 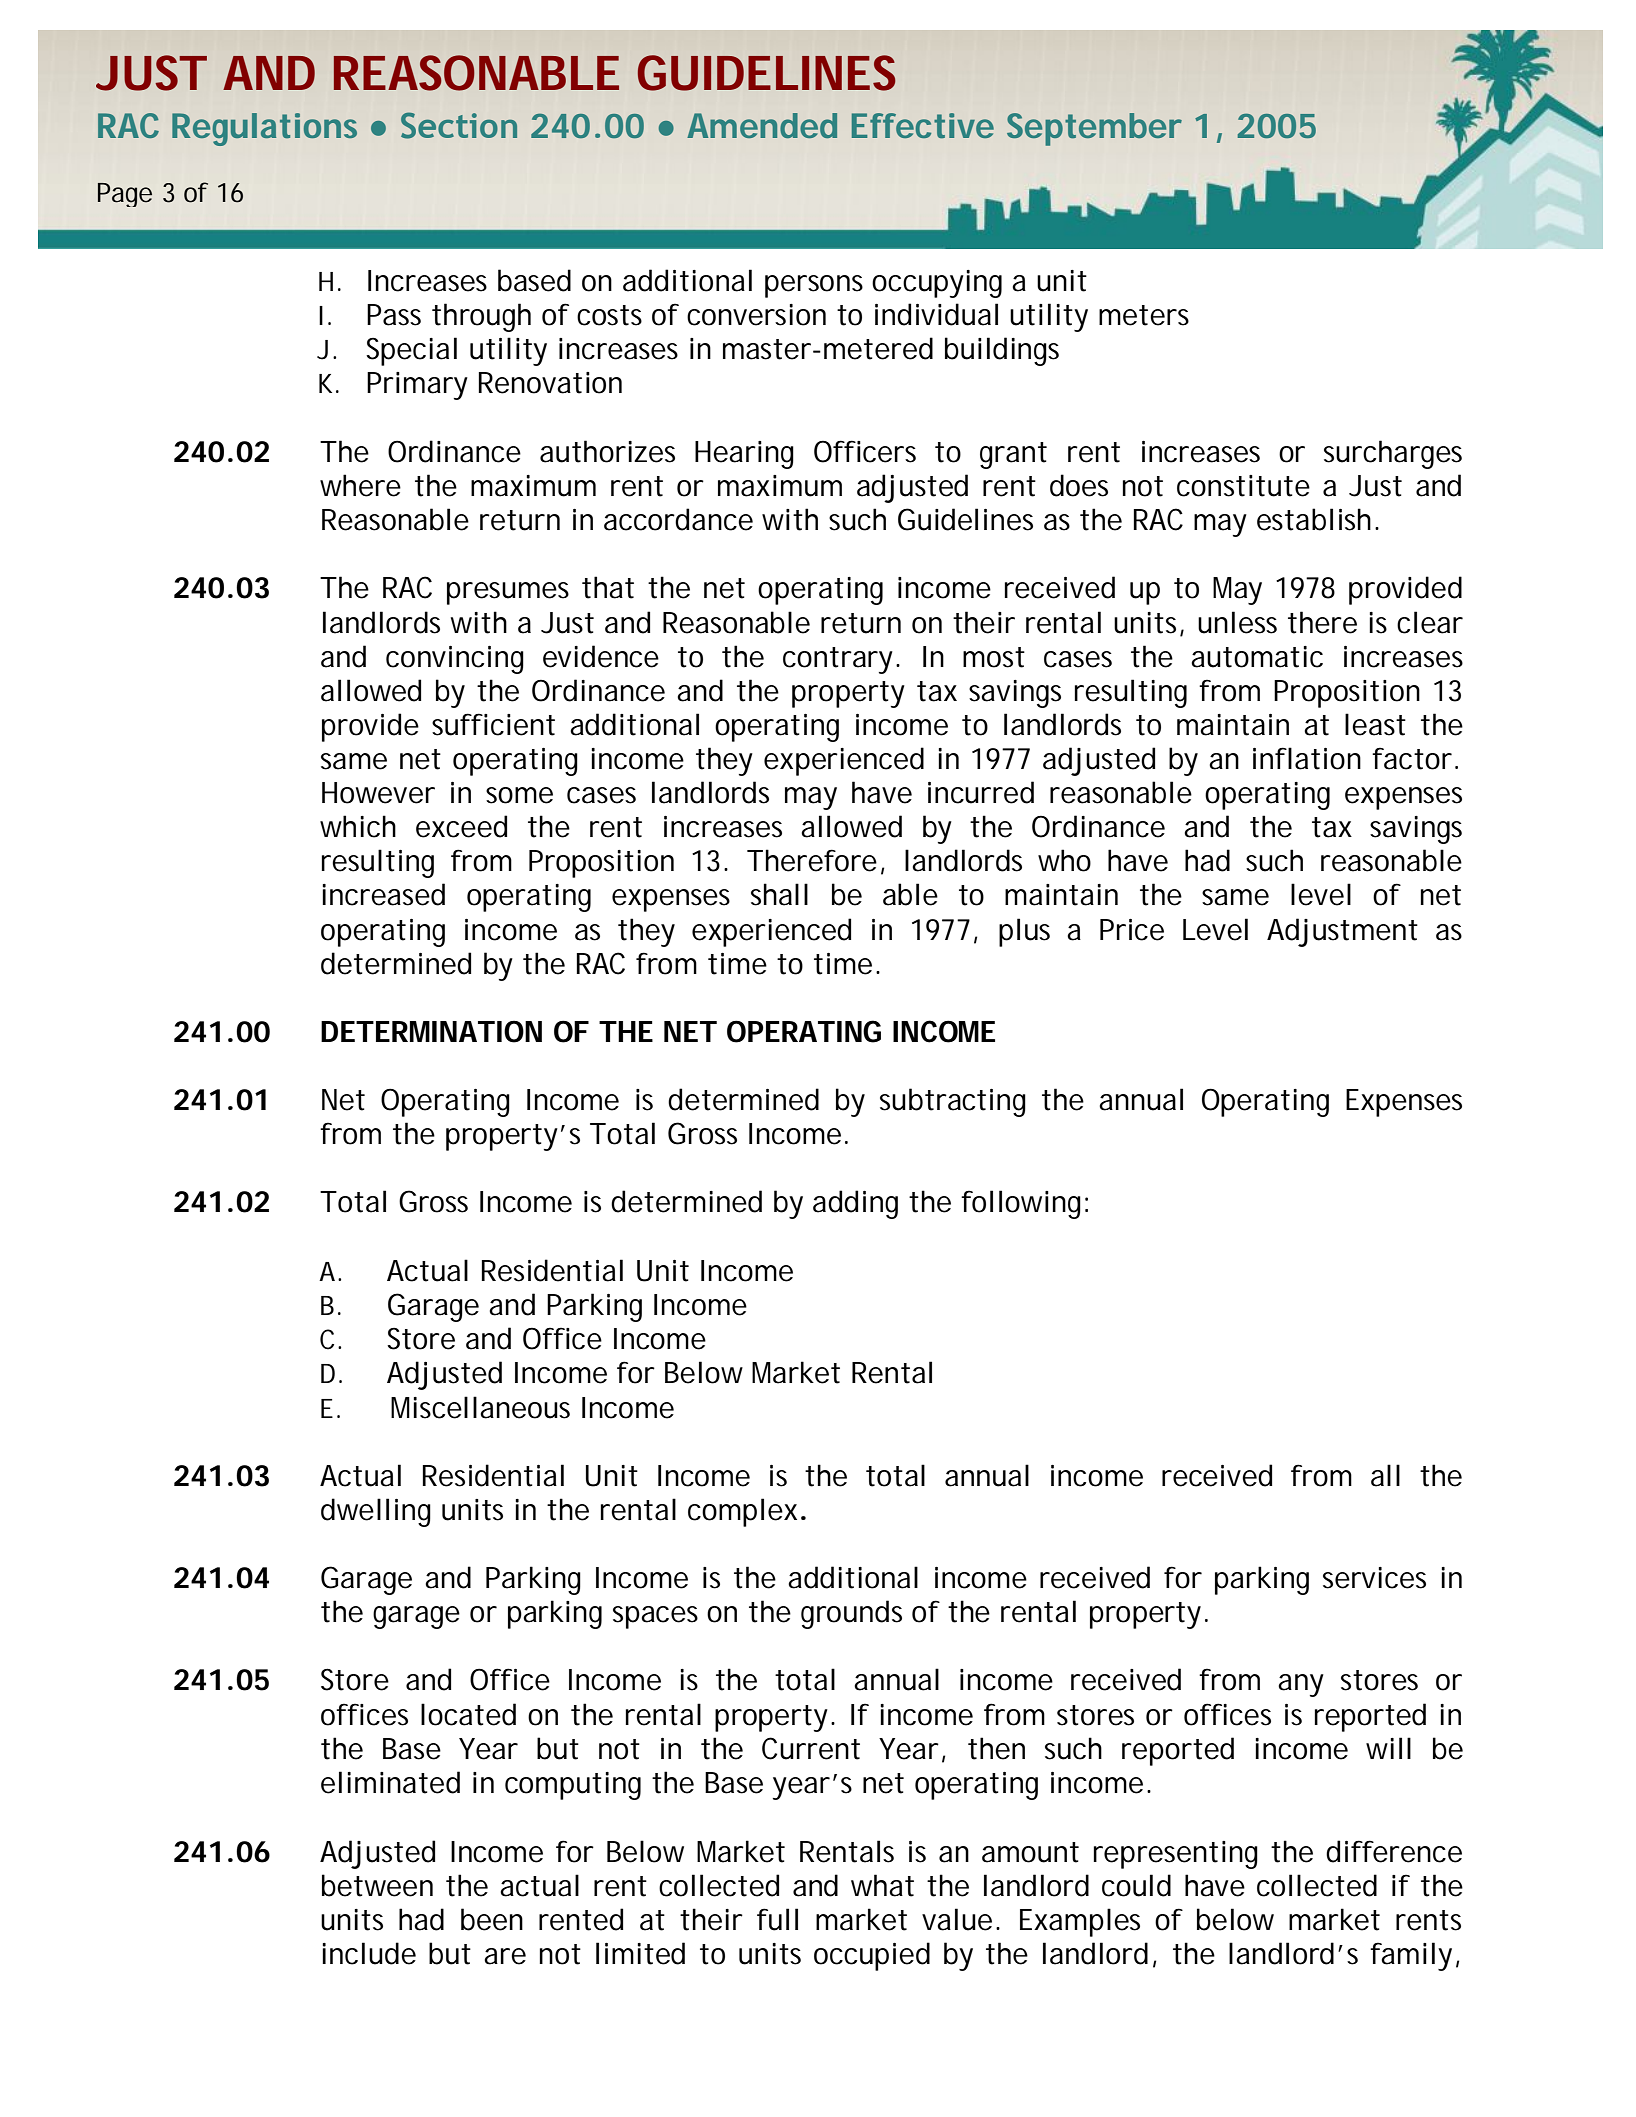 What do you see at coordinates (882, 1885) in the page?
I see `what` at bounding box center [882, 1885].
